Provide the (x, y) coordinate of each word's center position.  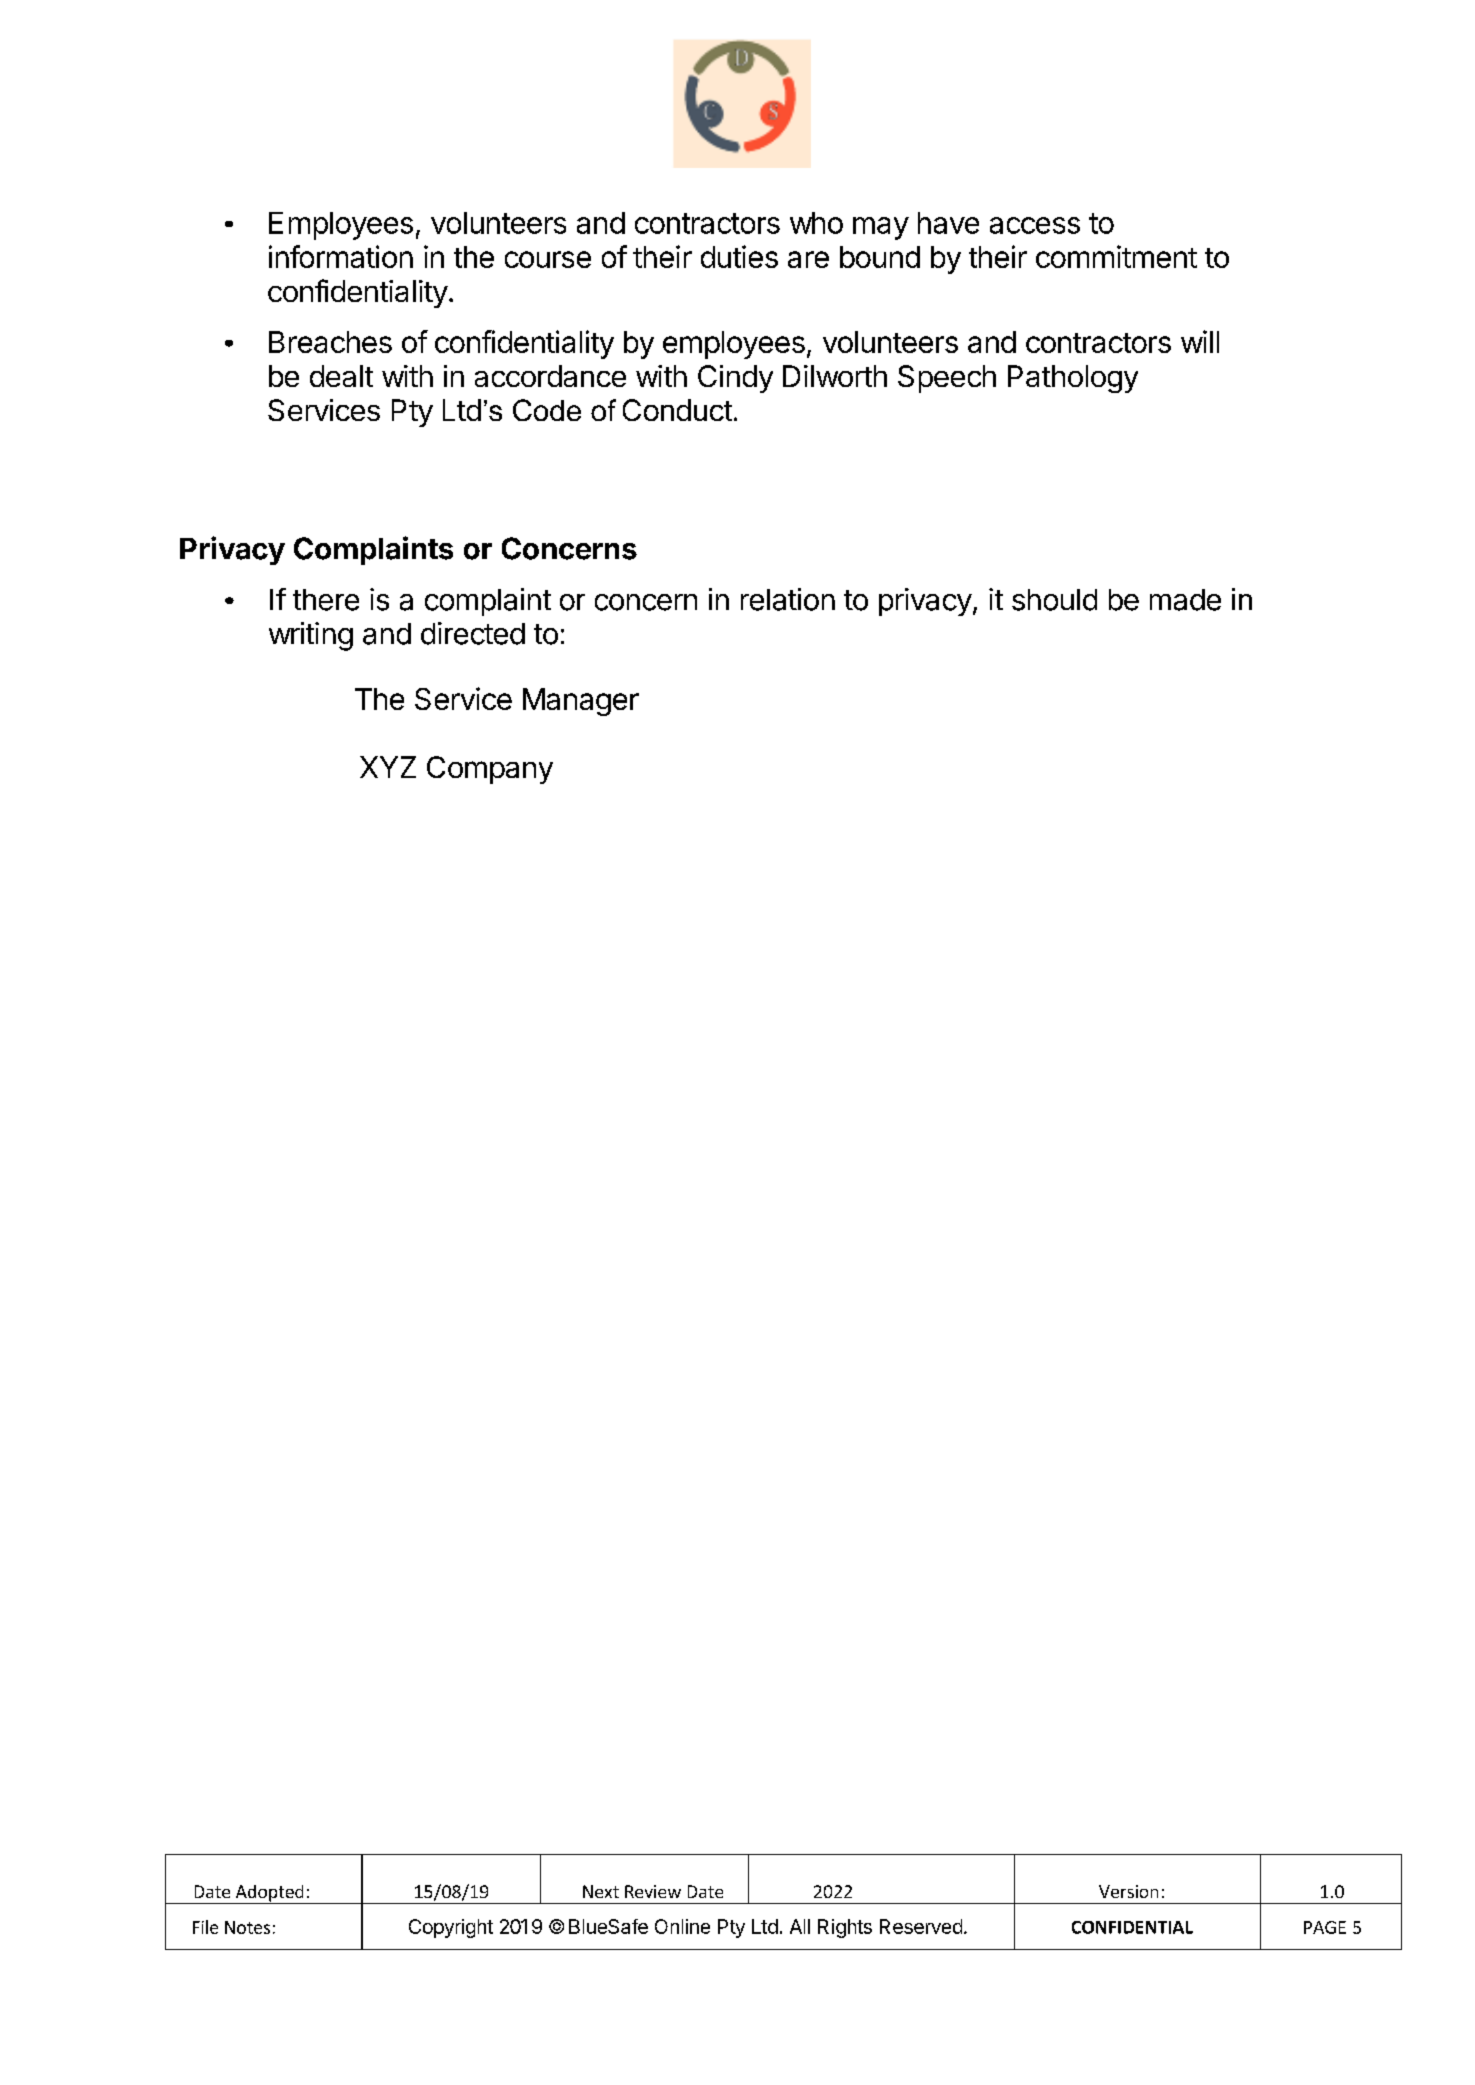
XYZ (388, 767)
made (1185, 600)
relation (788, 599)
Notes (247, 1927)
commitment (1116, 256)
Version (1128, 1891)
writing (311, 636)
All (800, 1926)
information (341, 256)
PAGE (1325, 1927)
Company (490, 770)
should (1054, 600)
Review (653, 1891)
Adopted (269, 1894)
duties (739, 256)
